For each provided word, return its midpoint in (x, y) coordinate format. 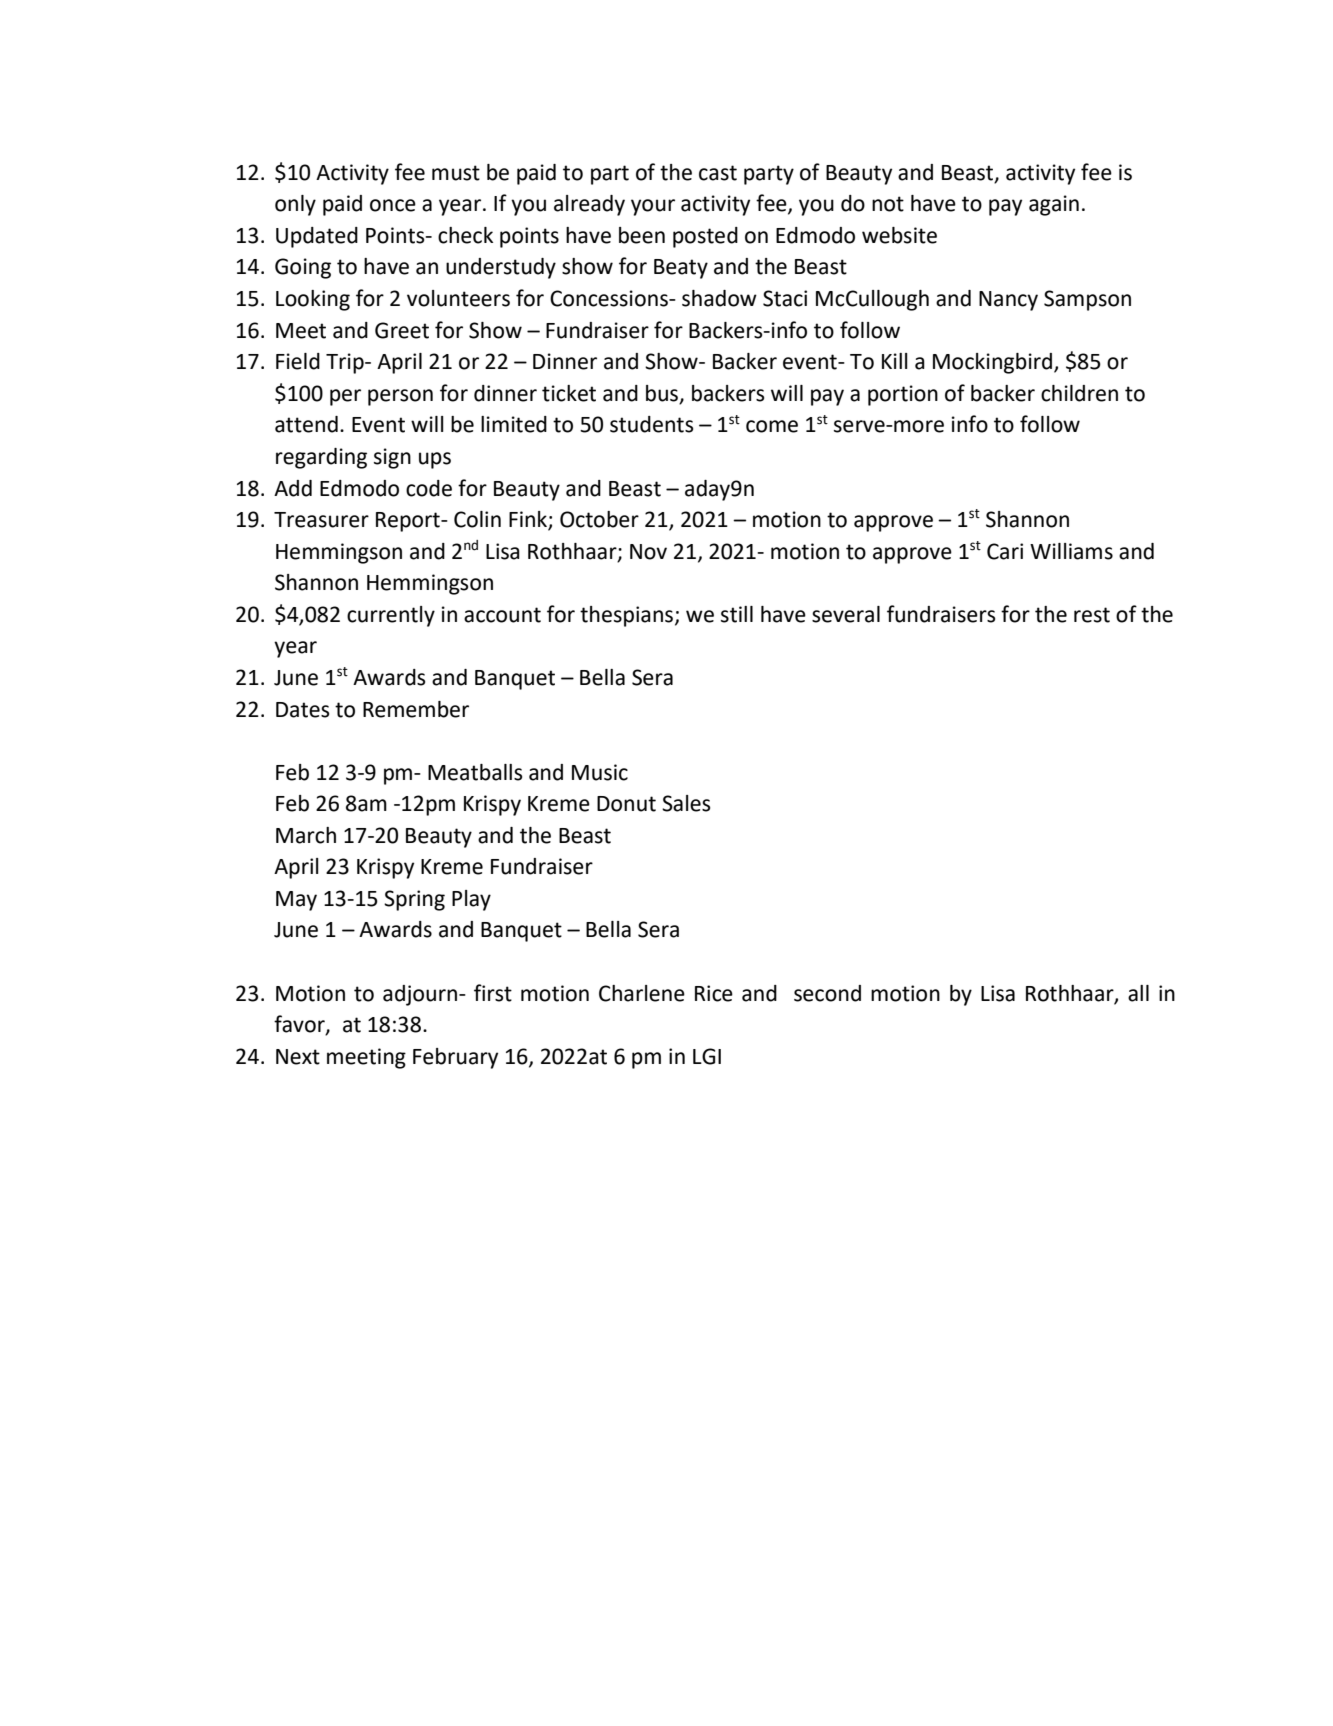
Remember (416, 709)
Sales (686, 803)
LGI (707, 1056)
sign (392, 458)
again (1054, 205)
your (653, 207)
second (827, 993)
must (456, 173)
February (455, 1058)
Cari (1005, 551)
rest (1092, 615)
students (651, 424)
